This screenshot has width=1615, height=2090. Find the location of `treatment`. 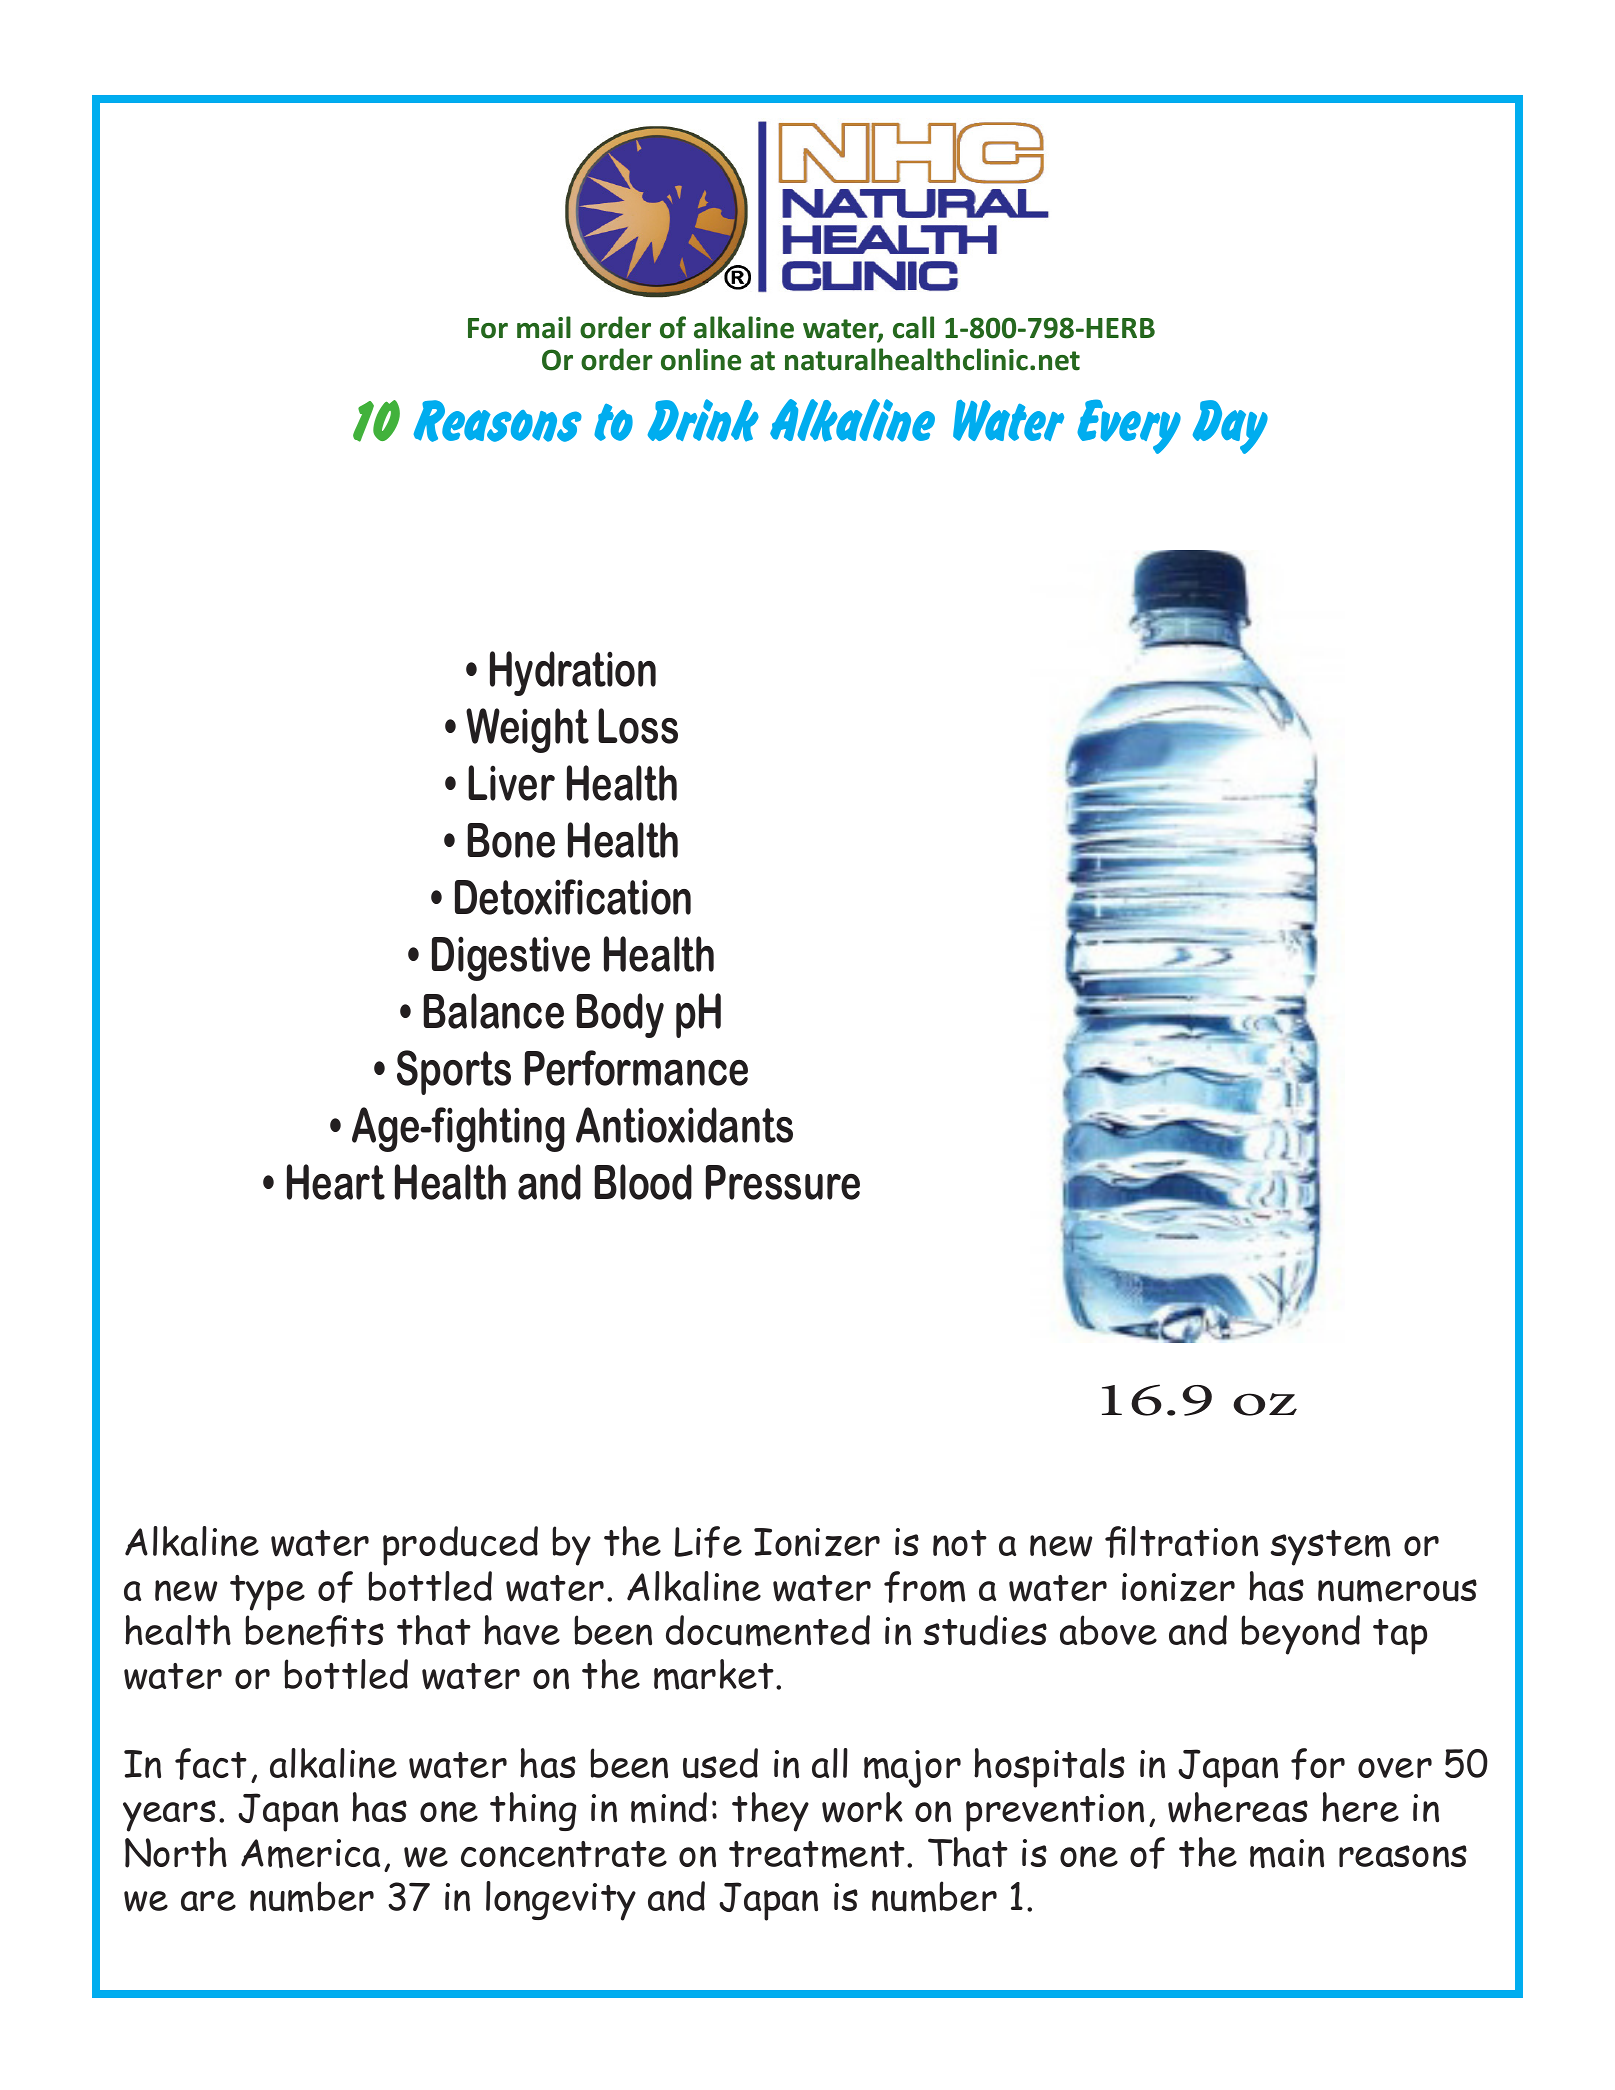

treatment is located at coordinates (817, 1854).
